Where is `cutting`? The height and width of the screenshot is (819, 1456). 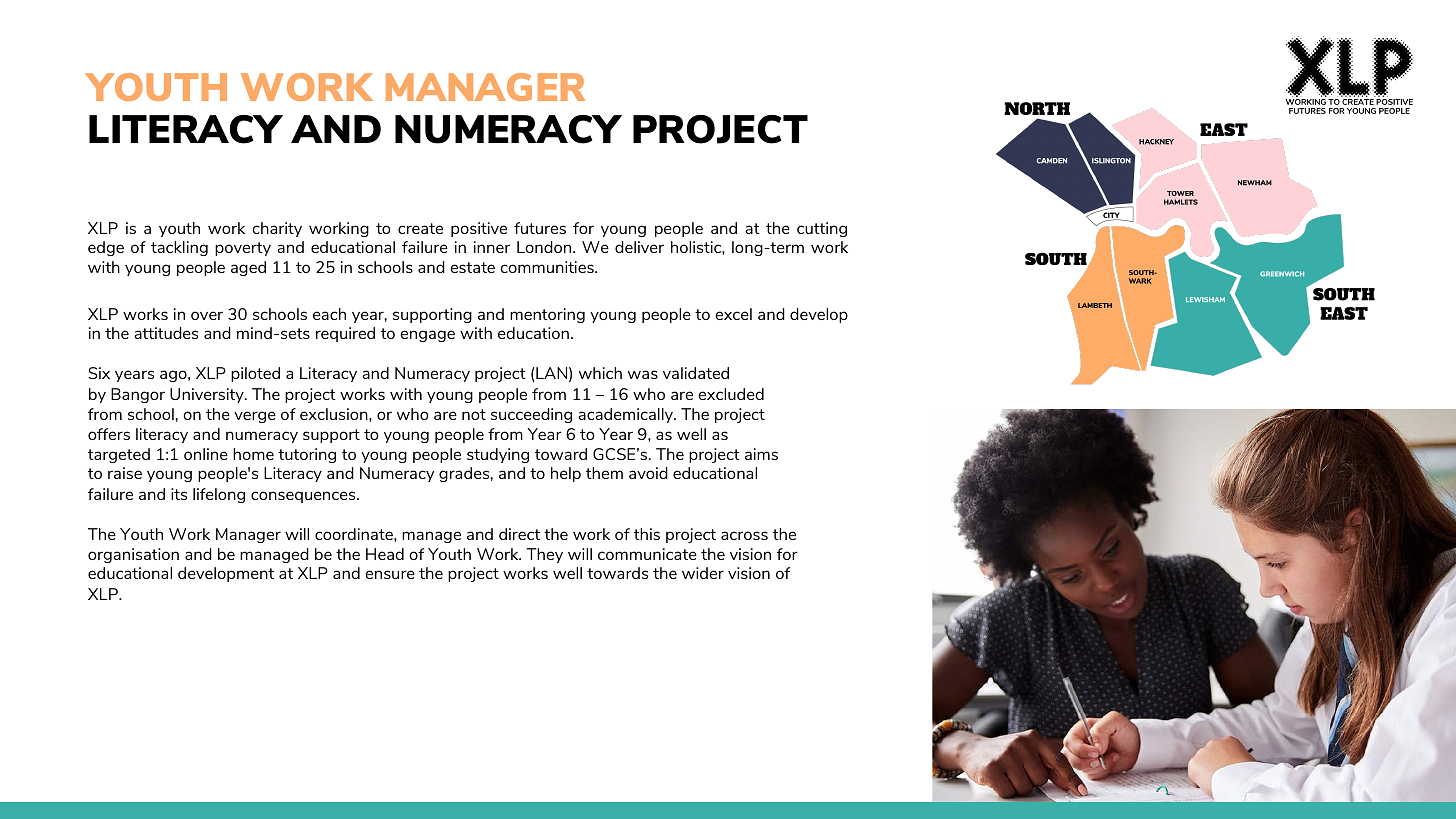
cutting is located at coordinates (822, 229).
